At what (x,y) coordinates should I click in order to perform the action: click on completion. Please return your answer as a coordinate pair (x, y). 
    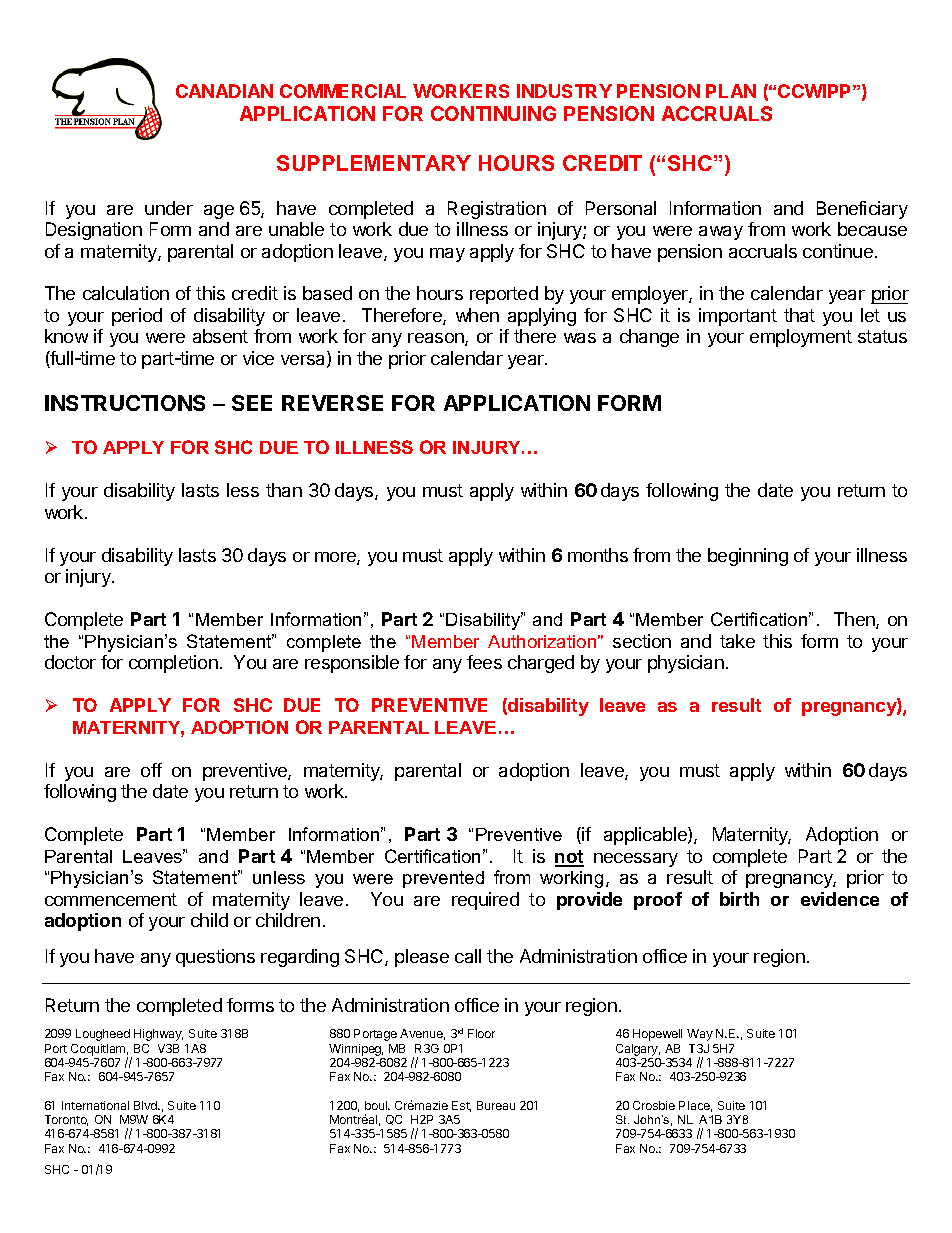
    Looking at the image, I should click on (173, 664).
